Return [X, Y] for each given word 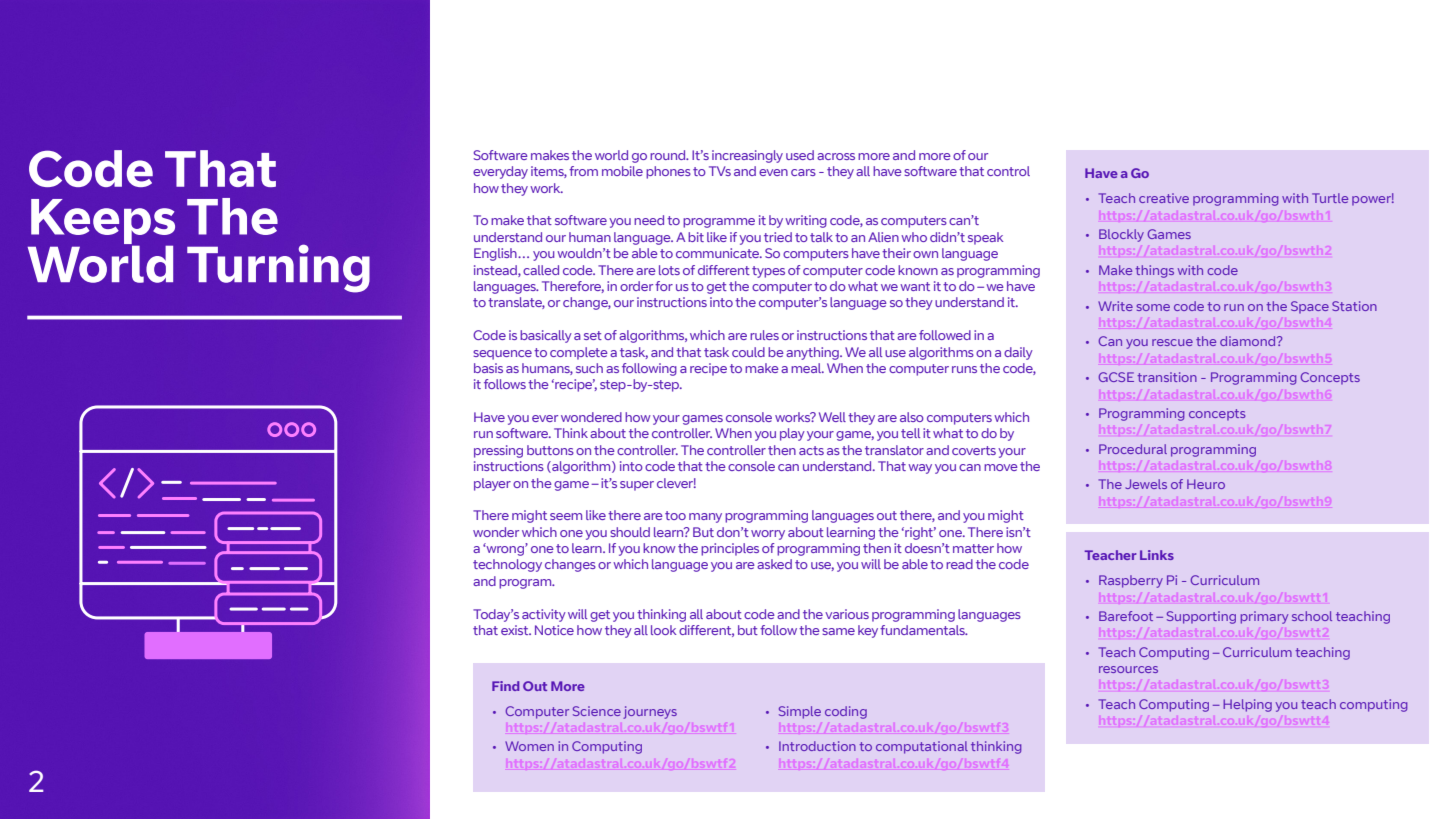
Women [529, 746]
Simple [800, 712]
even [773, 172]
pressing [498, 451]
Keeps [102, 223]
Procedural [1133, 449]
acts [811, 450]
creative [1164, 198]
